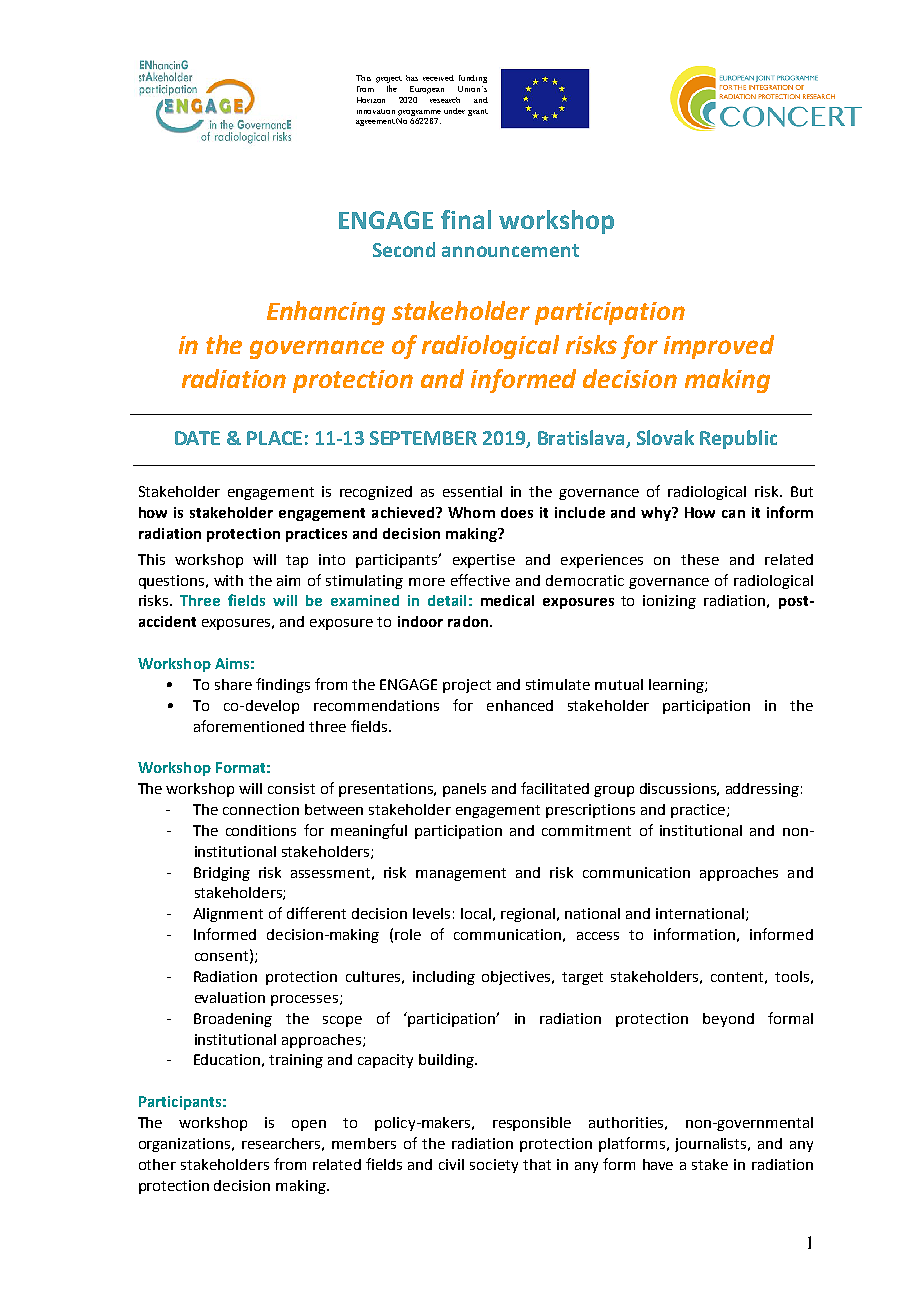 This screenshot has width=924, height=1308. What do you see at coordinates (423, 438) in the screenshot?
I see `SEPTEMBER` at bounding box center [423, 438].
